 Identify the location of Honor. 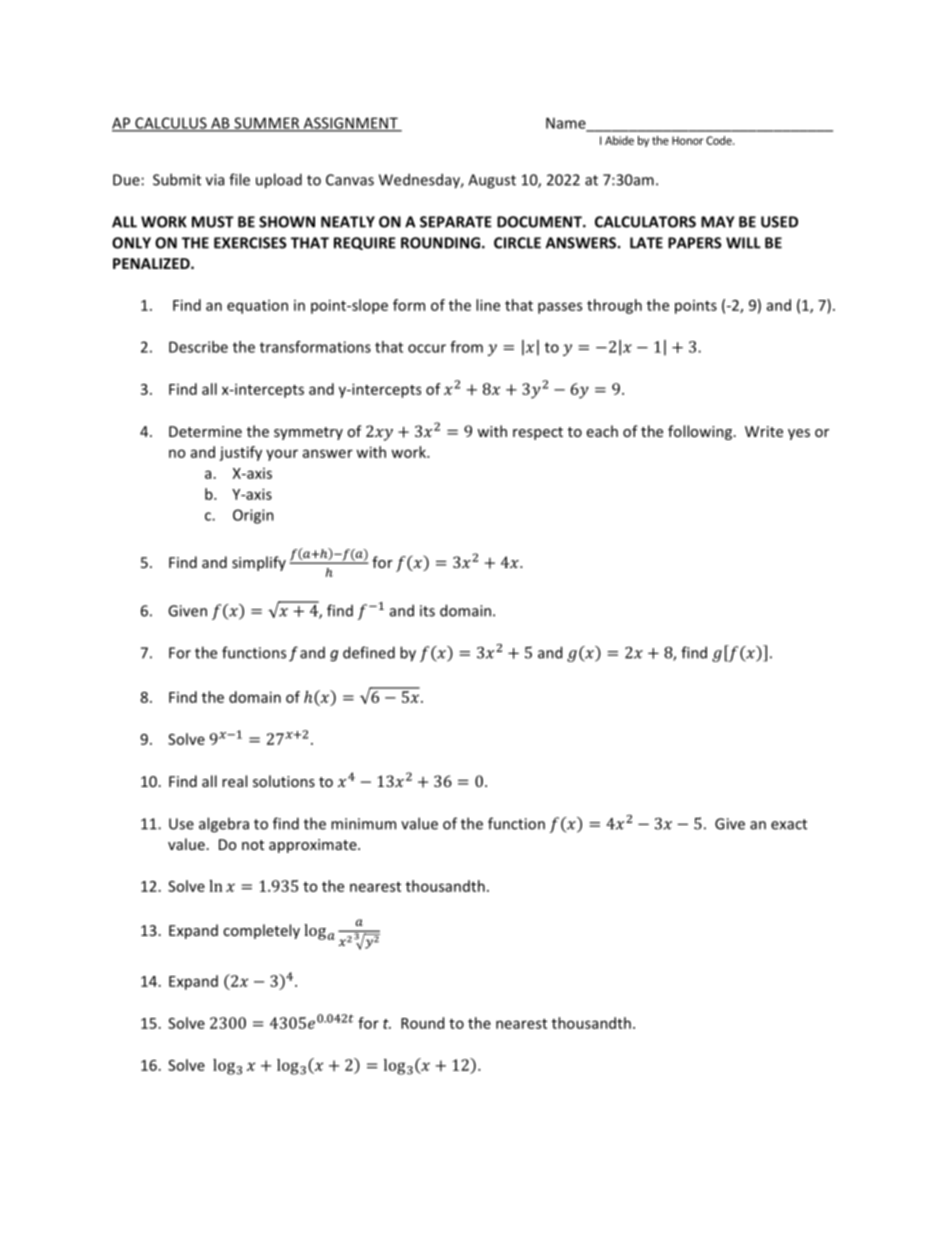
(688, 140).
